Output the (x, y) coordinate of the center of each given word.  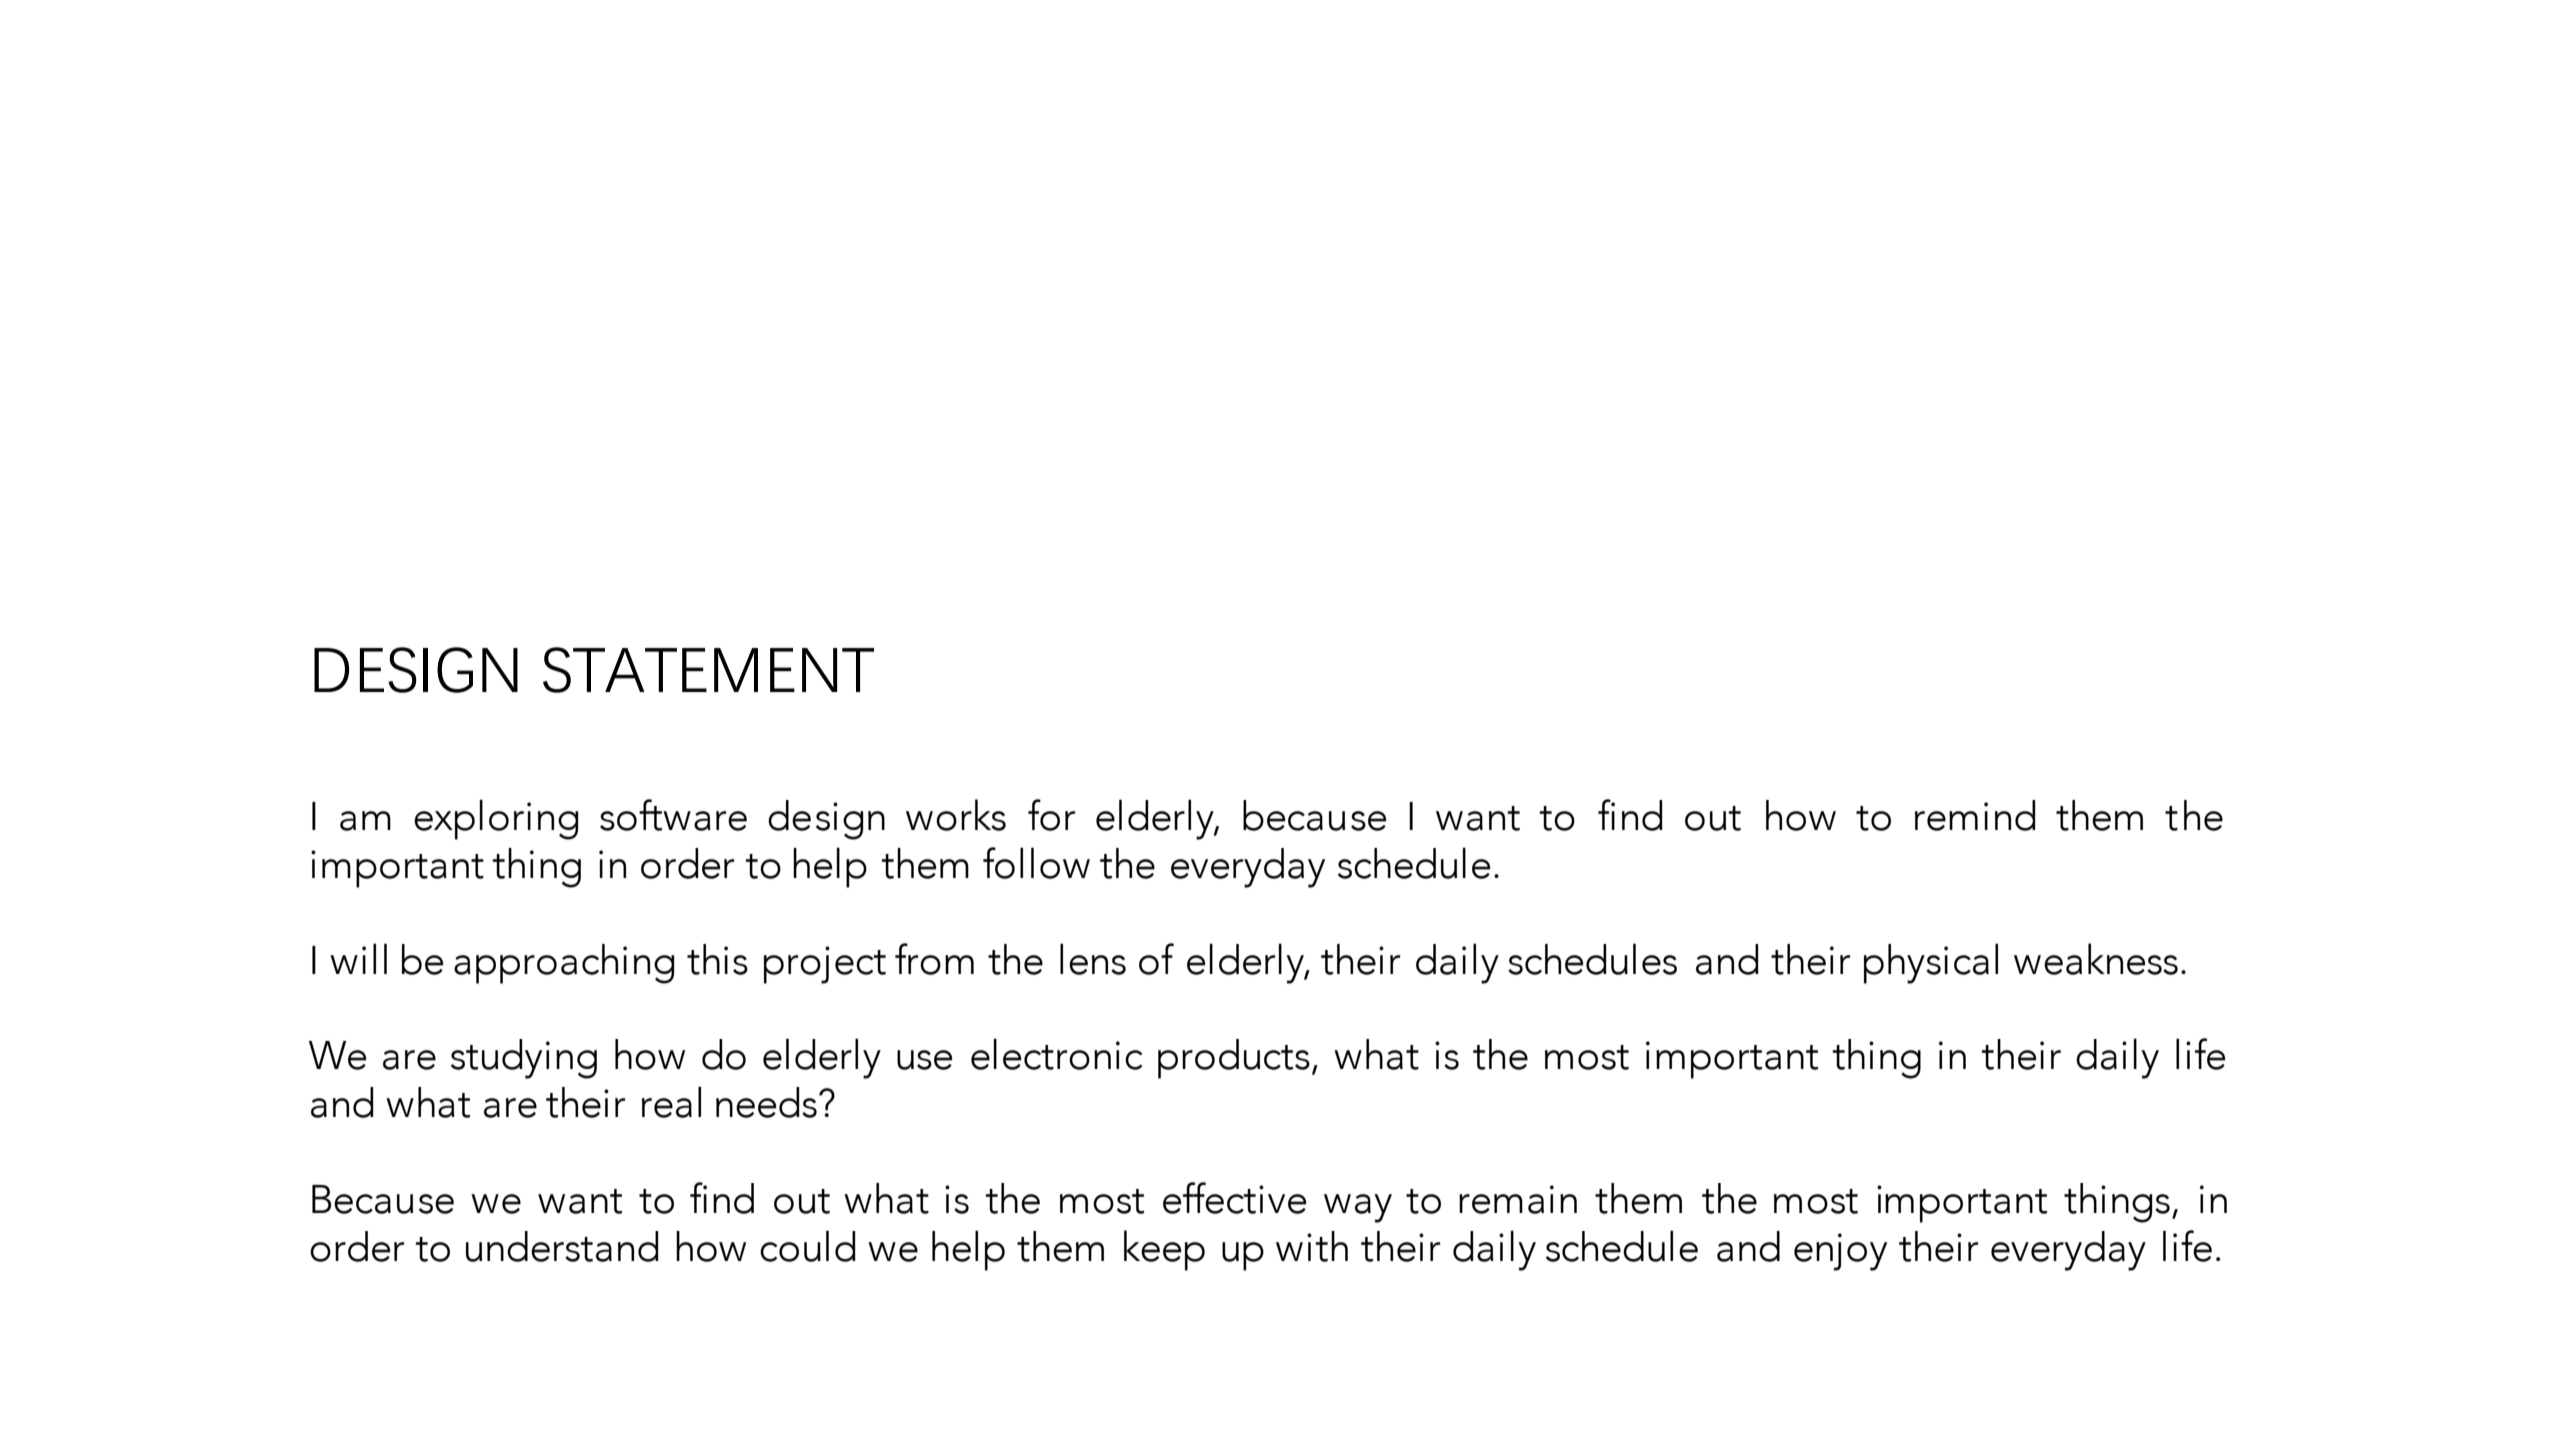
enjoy (1840, 1252)
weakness (2096, 959)
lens (1093, 959)
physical (1931, 963)
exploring (496, 819)
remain (1518, 1199)
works (956, 815)
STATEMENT (708, 670)
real (671, 1102)
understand (562, 1246)
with (1312, 1246)
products (1234, 1059)
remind (1975, 815)
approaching (564, 964)
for (1051, 815)
